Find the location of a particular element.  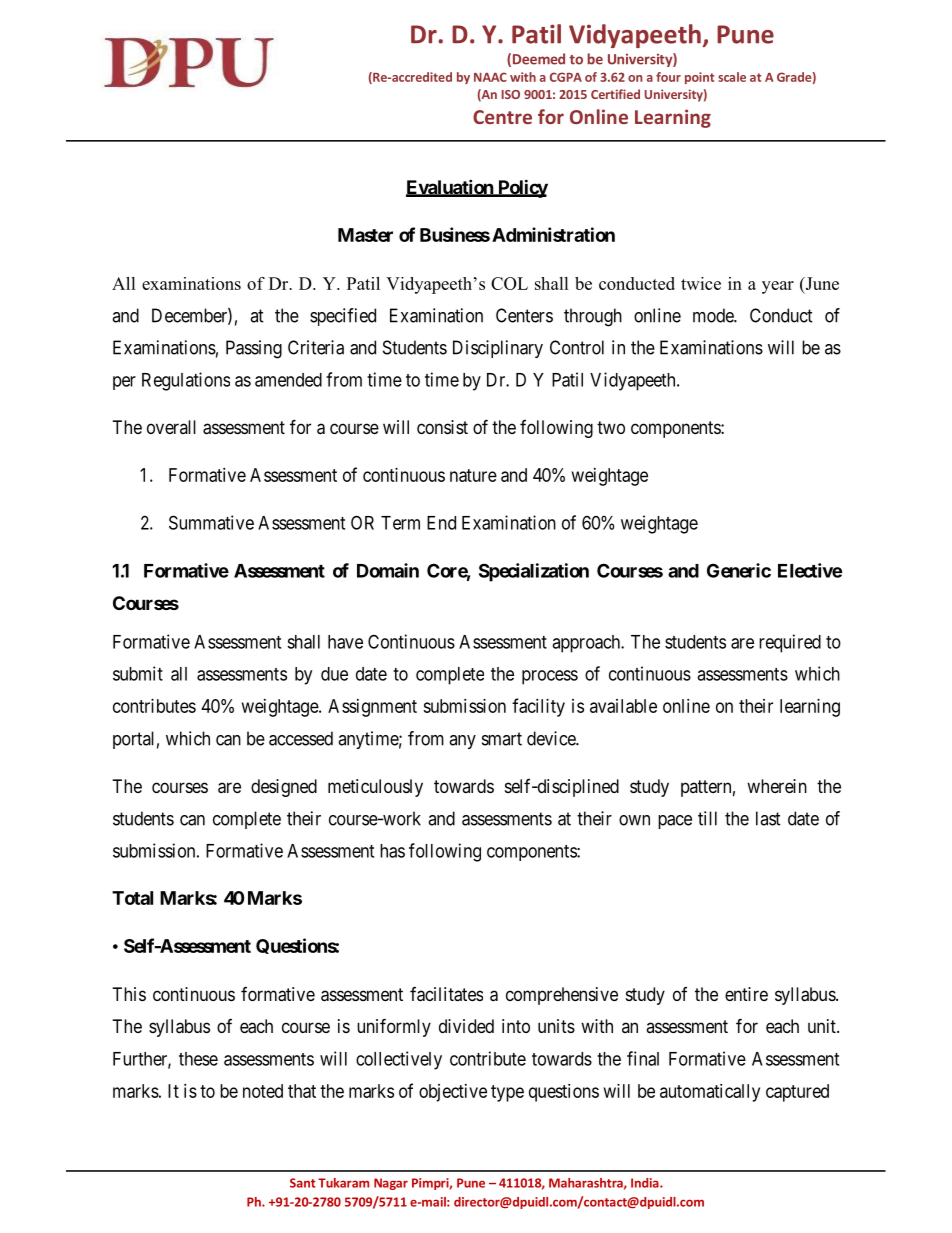

Master is located at coordinates (365, 235).
